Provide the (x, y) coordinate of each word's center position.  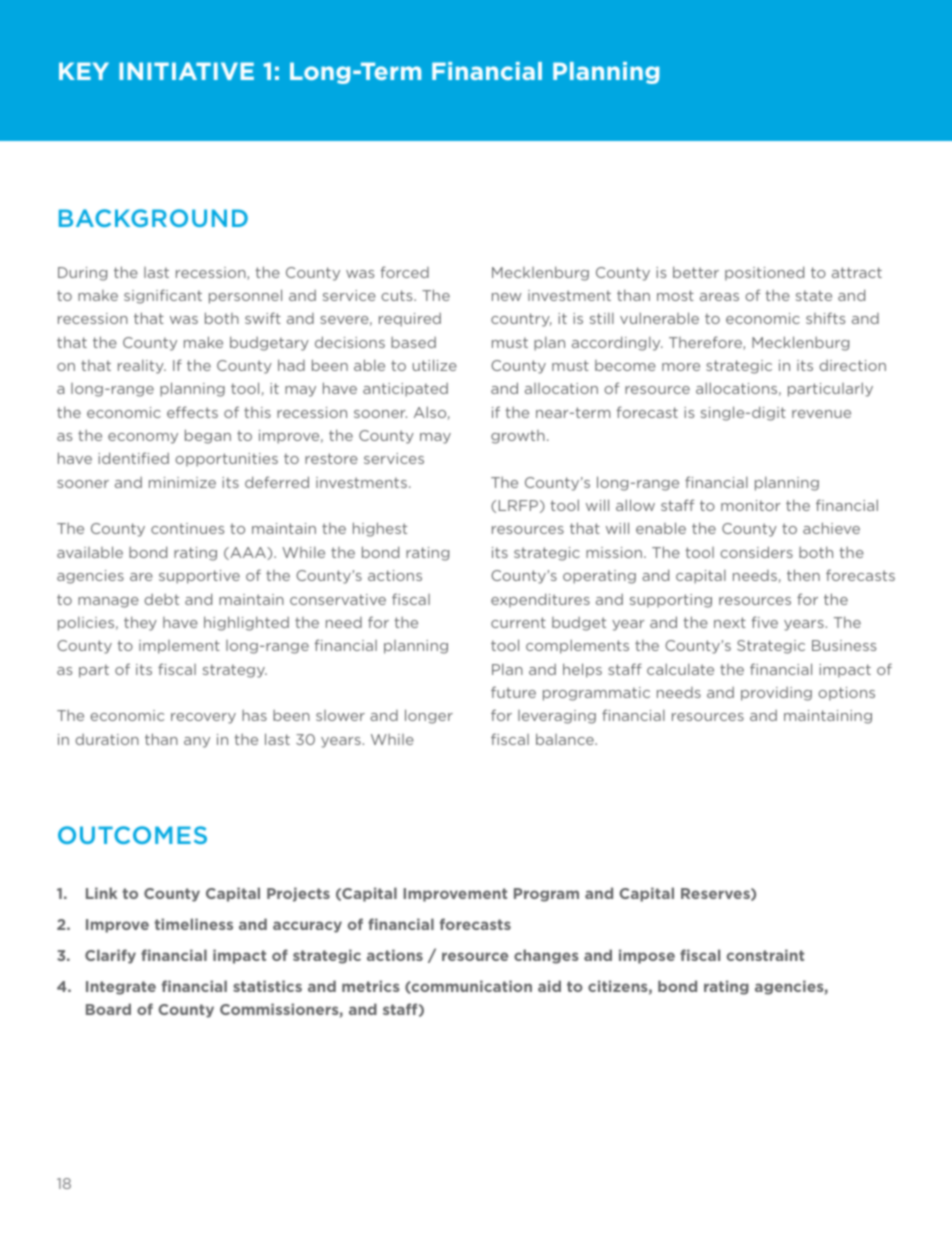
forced (405, 272)
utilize (435, 365)
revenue (821, 414)
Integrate (121, 988)
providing (776, 694)
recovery (203, 718)
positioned (764, 273)
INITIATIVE (186, 71)
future (513, 692)
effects (192, 412)
